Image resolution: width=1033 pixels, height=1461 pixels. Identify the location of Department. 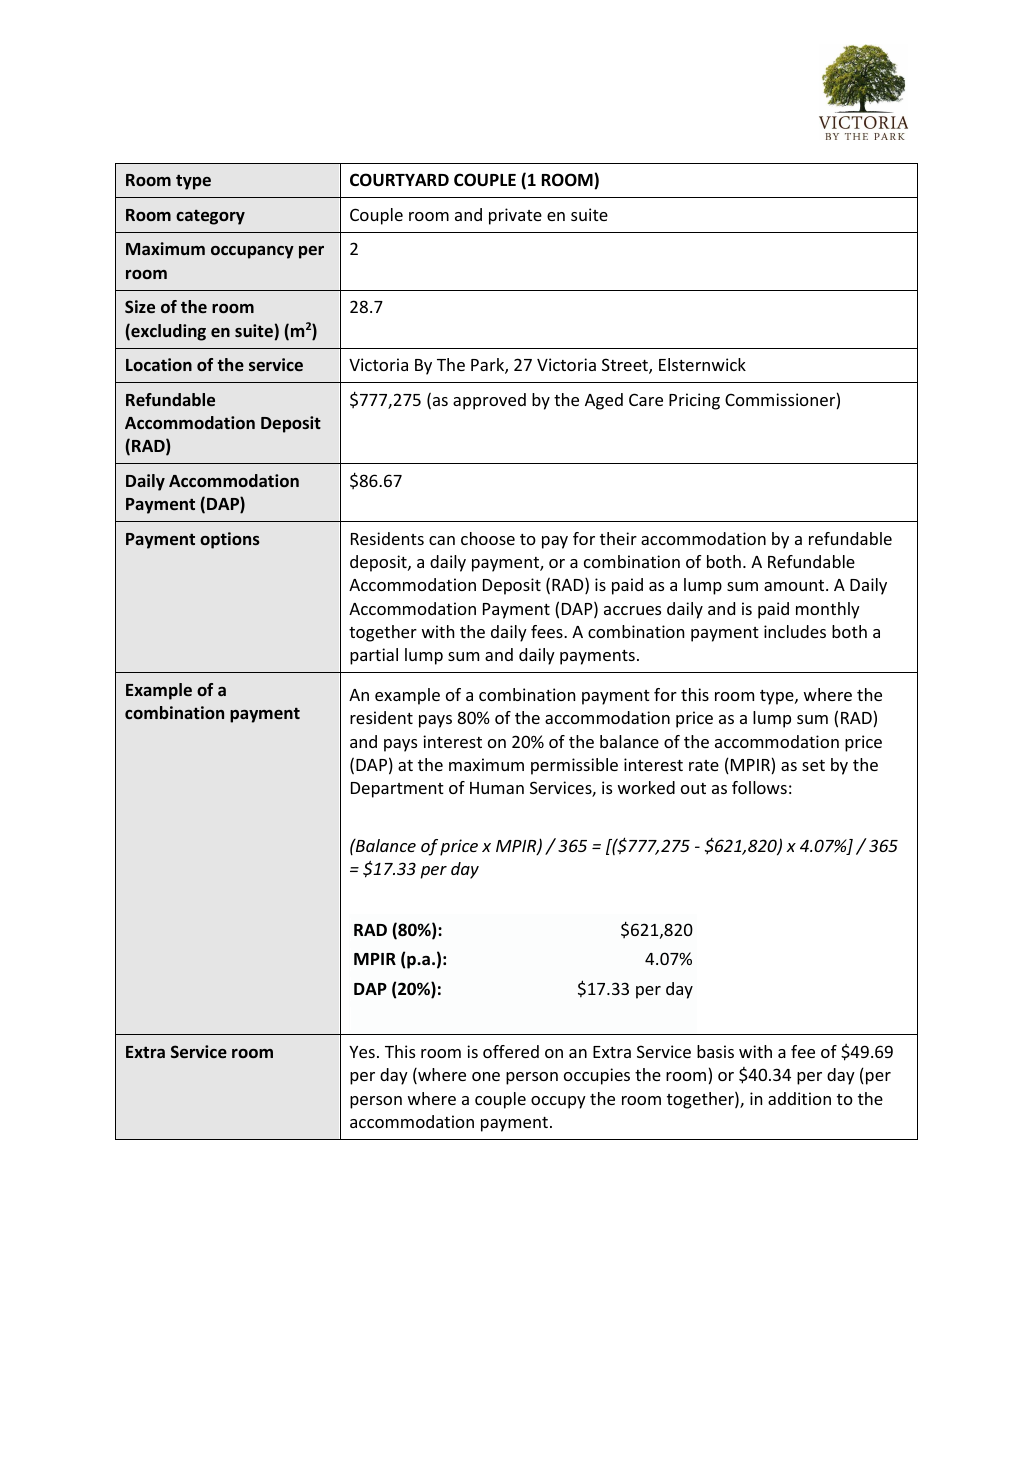
(397, 790).
